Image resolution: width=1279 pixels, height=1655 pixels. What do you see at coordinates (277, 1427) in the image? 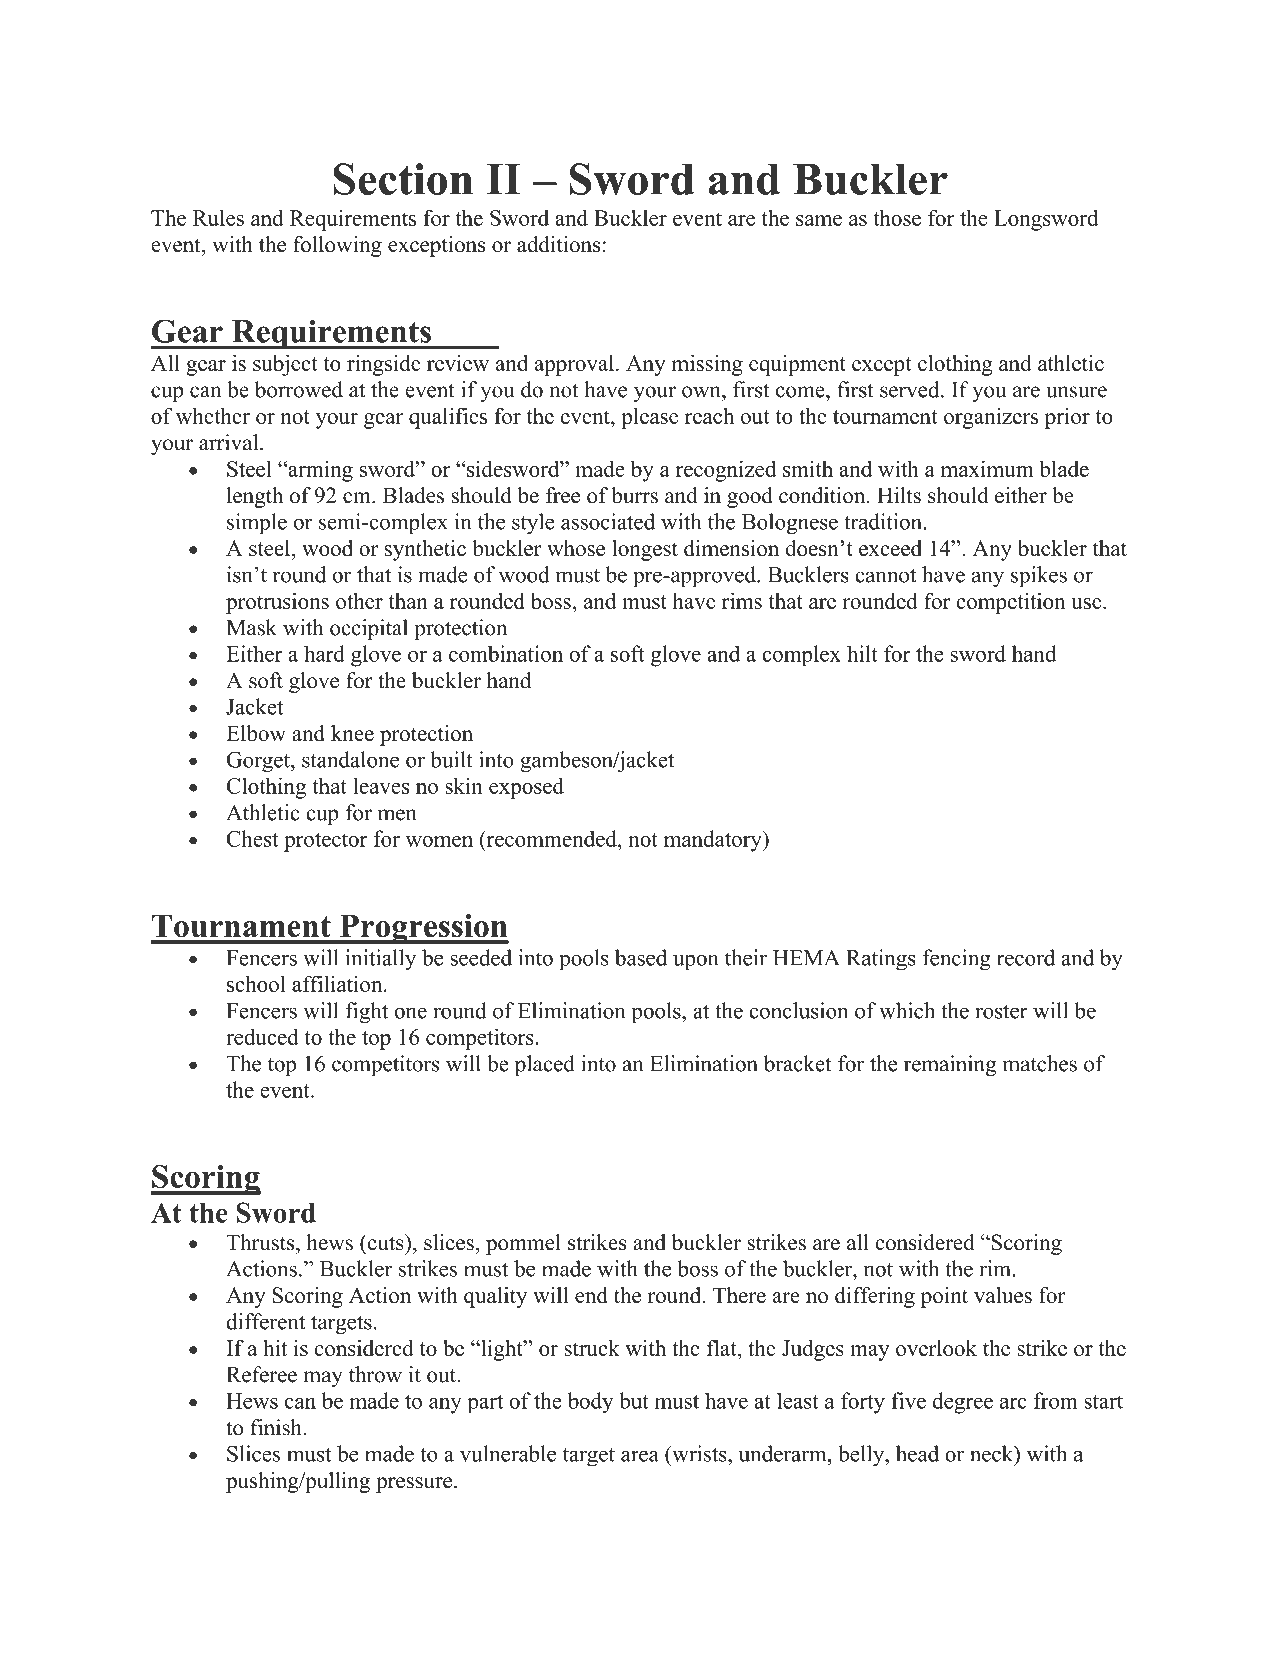
I see `finish` at bounding box center [277, 1427].
